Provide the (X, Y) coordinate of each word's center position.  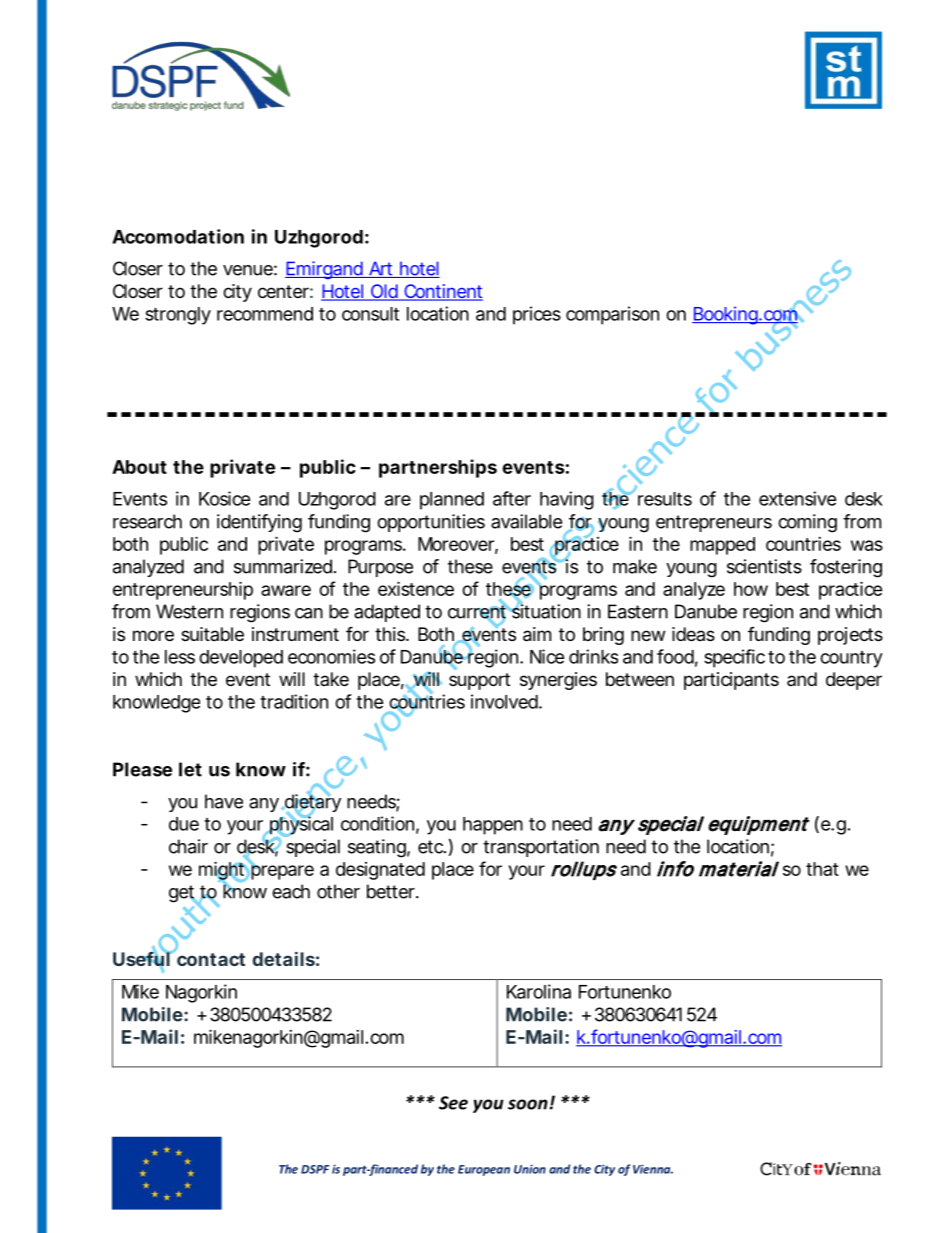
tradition (294, 701)
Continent (442, 292)
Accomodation (178, 236)
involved (506, 701)
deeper (854, 681)
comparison (612, 315)
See (453, 1103)
